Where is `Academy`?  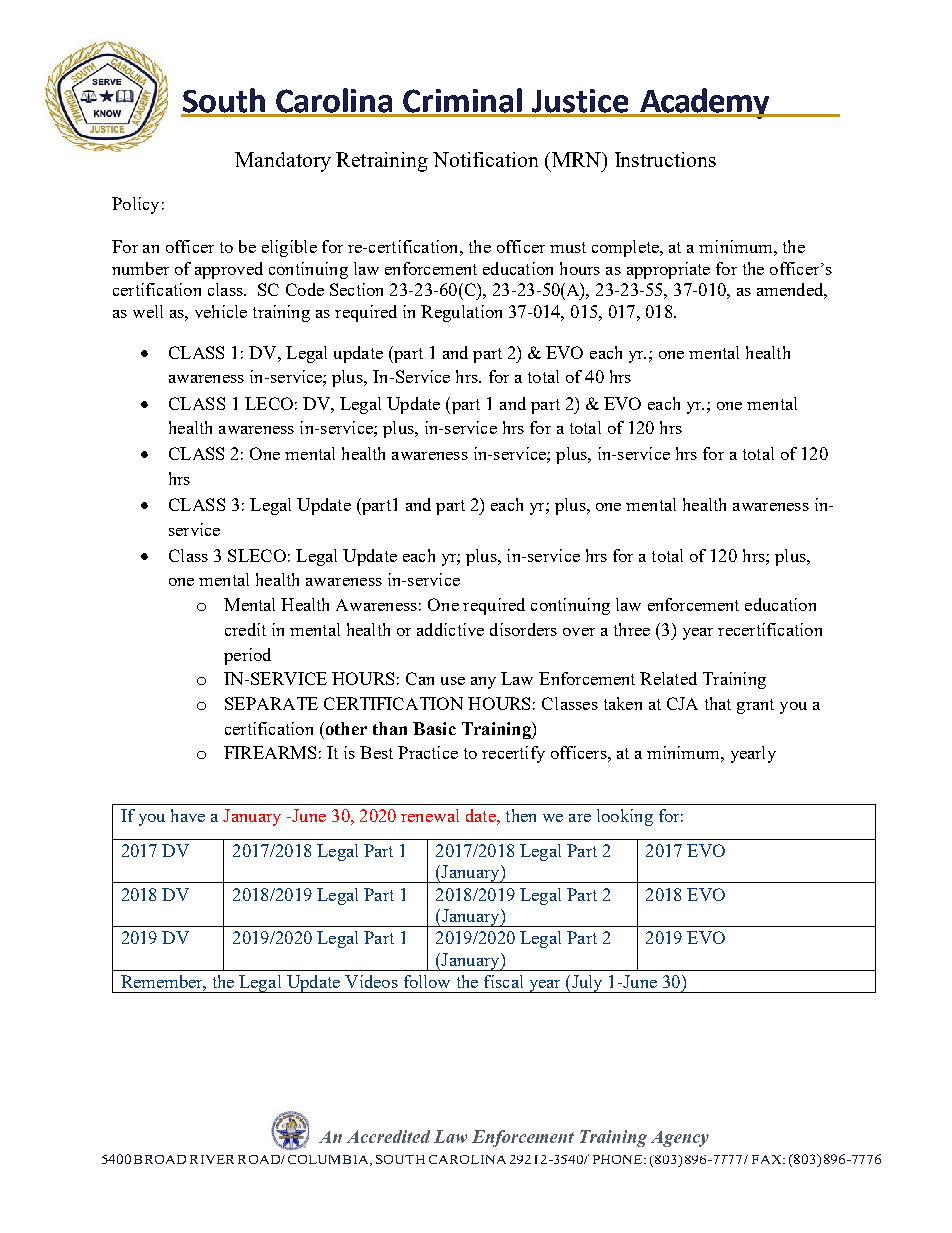
Academy is located at coordinates (705, 103).
